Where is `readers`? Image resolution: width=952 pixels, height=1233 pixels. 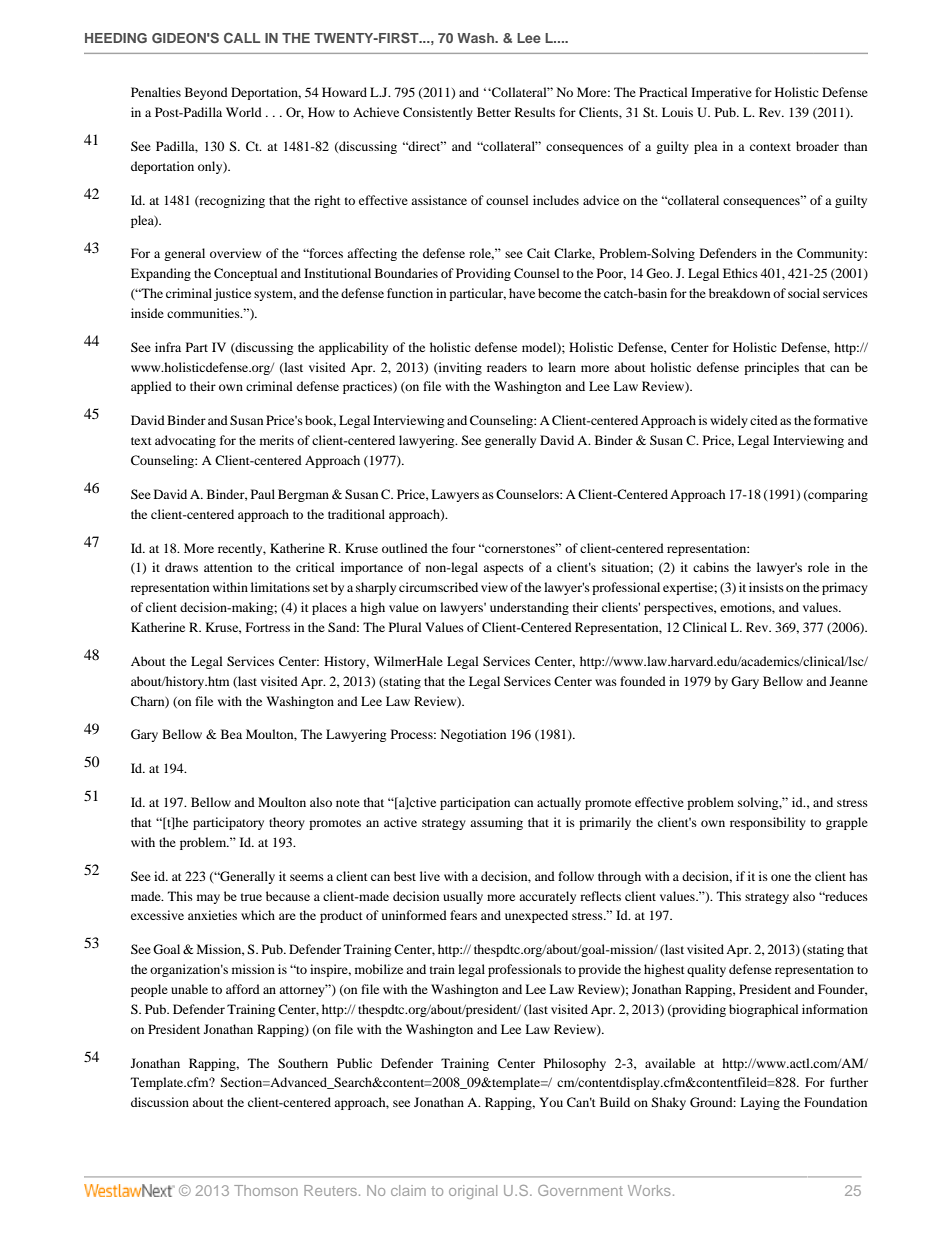
readers is located at coordinates (507, 367).
